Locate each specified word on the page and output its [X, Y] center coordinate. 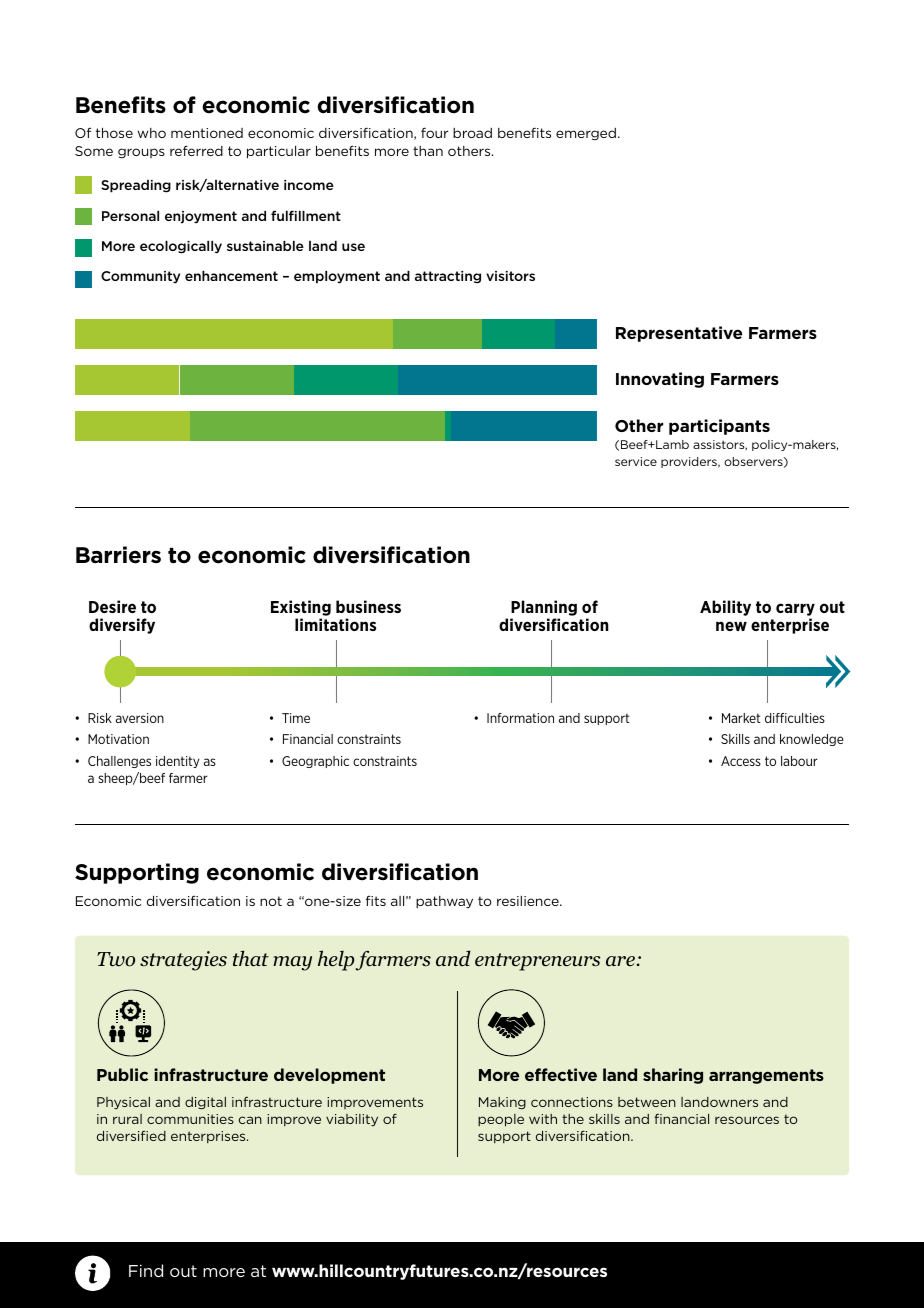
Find [146, 1270]
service [636, 461]
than [428, 151]
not [271, 901]
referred [196, 150]
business [368, 606]
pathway [444, 902]
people [501, 1120]
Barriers [118, 555]
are [620, 961]
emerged [586, 134]
